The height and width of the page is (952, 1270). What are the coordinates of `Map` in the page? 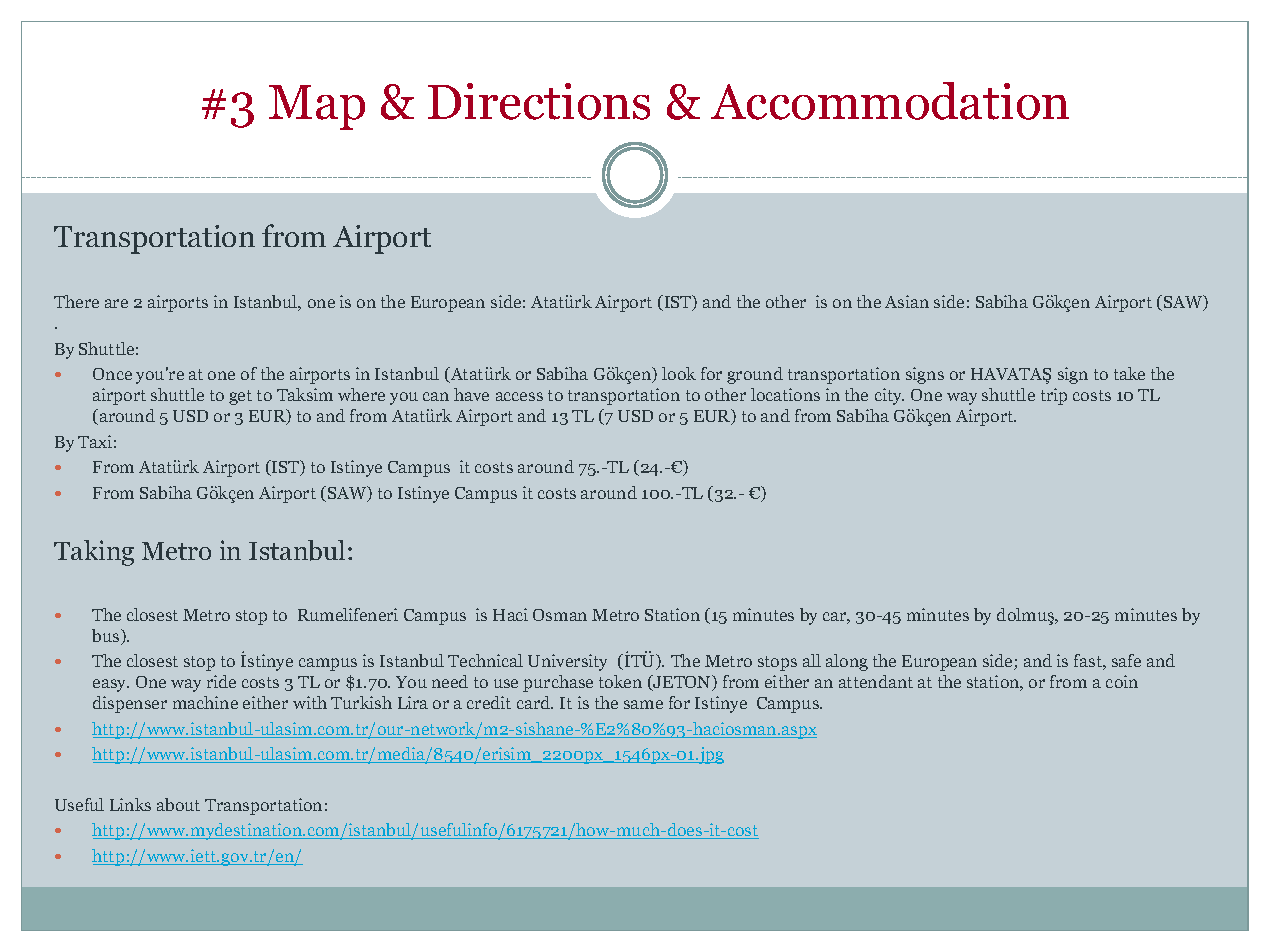 It's located at (317, 107).
